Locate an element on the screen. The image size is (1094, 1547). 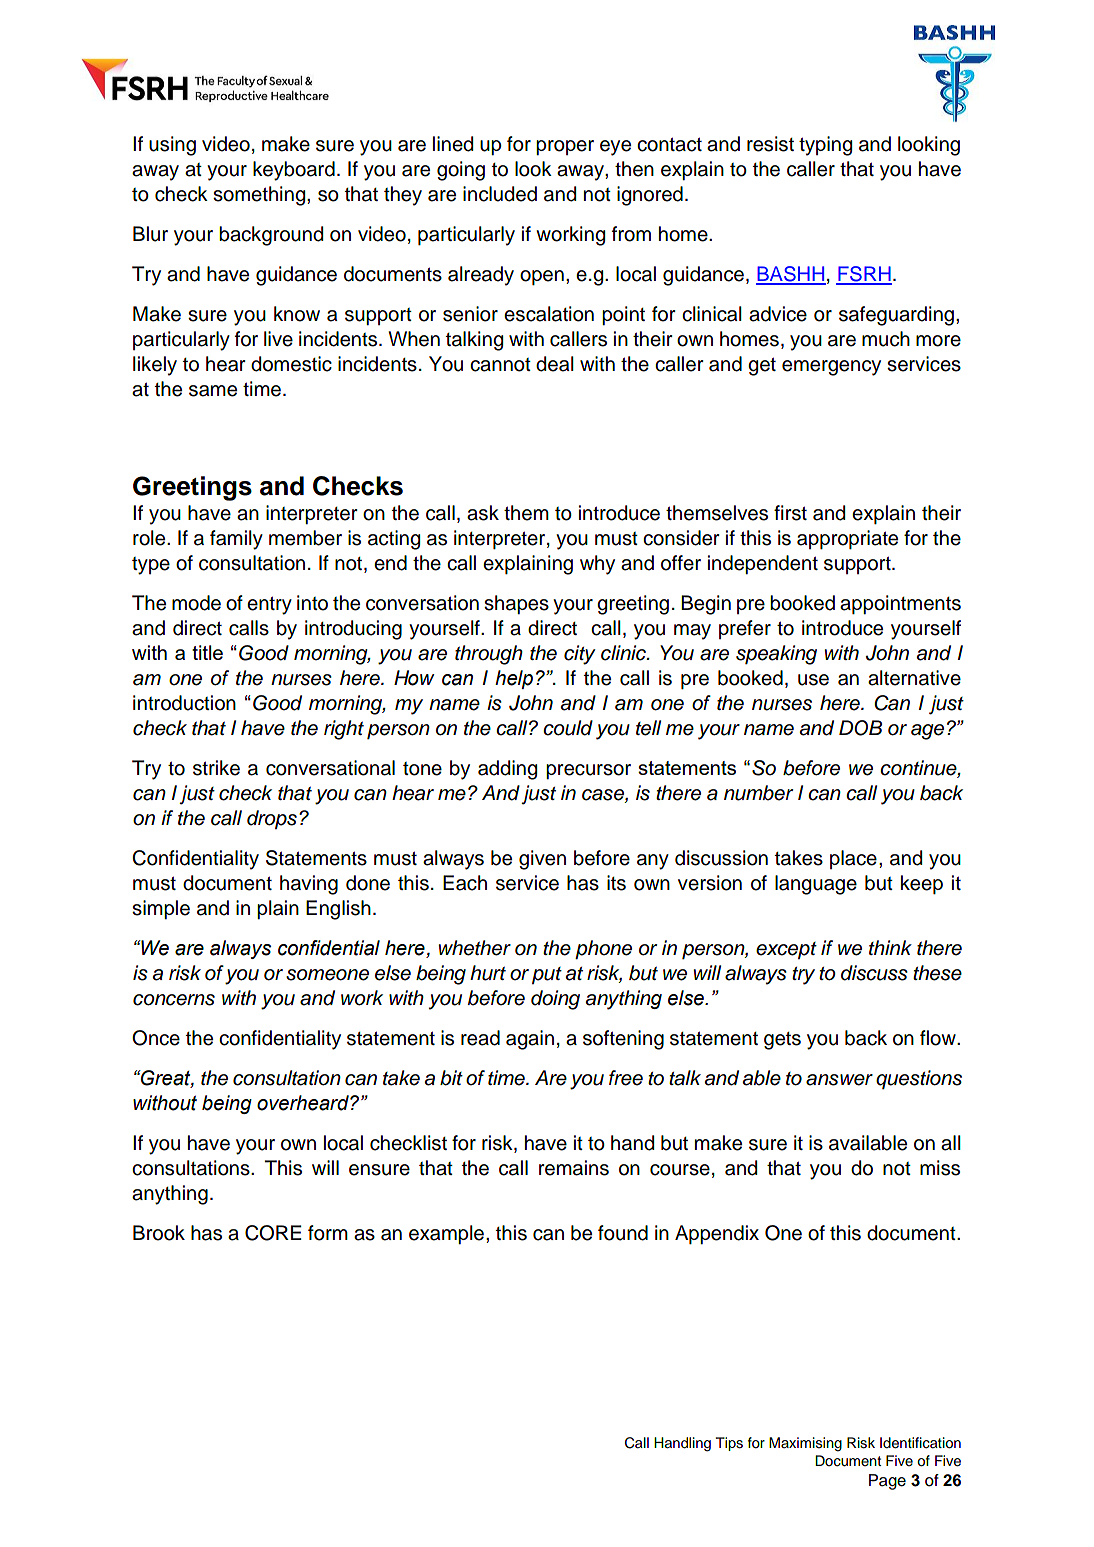
typing is located at coordinates (825, 146).
